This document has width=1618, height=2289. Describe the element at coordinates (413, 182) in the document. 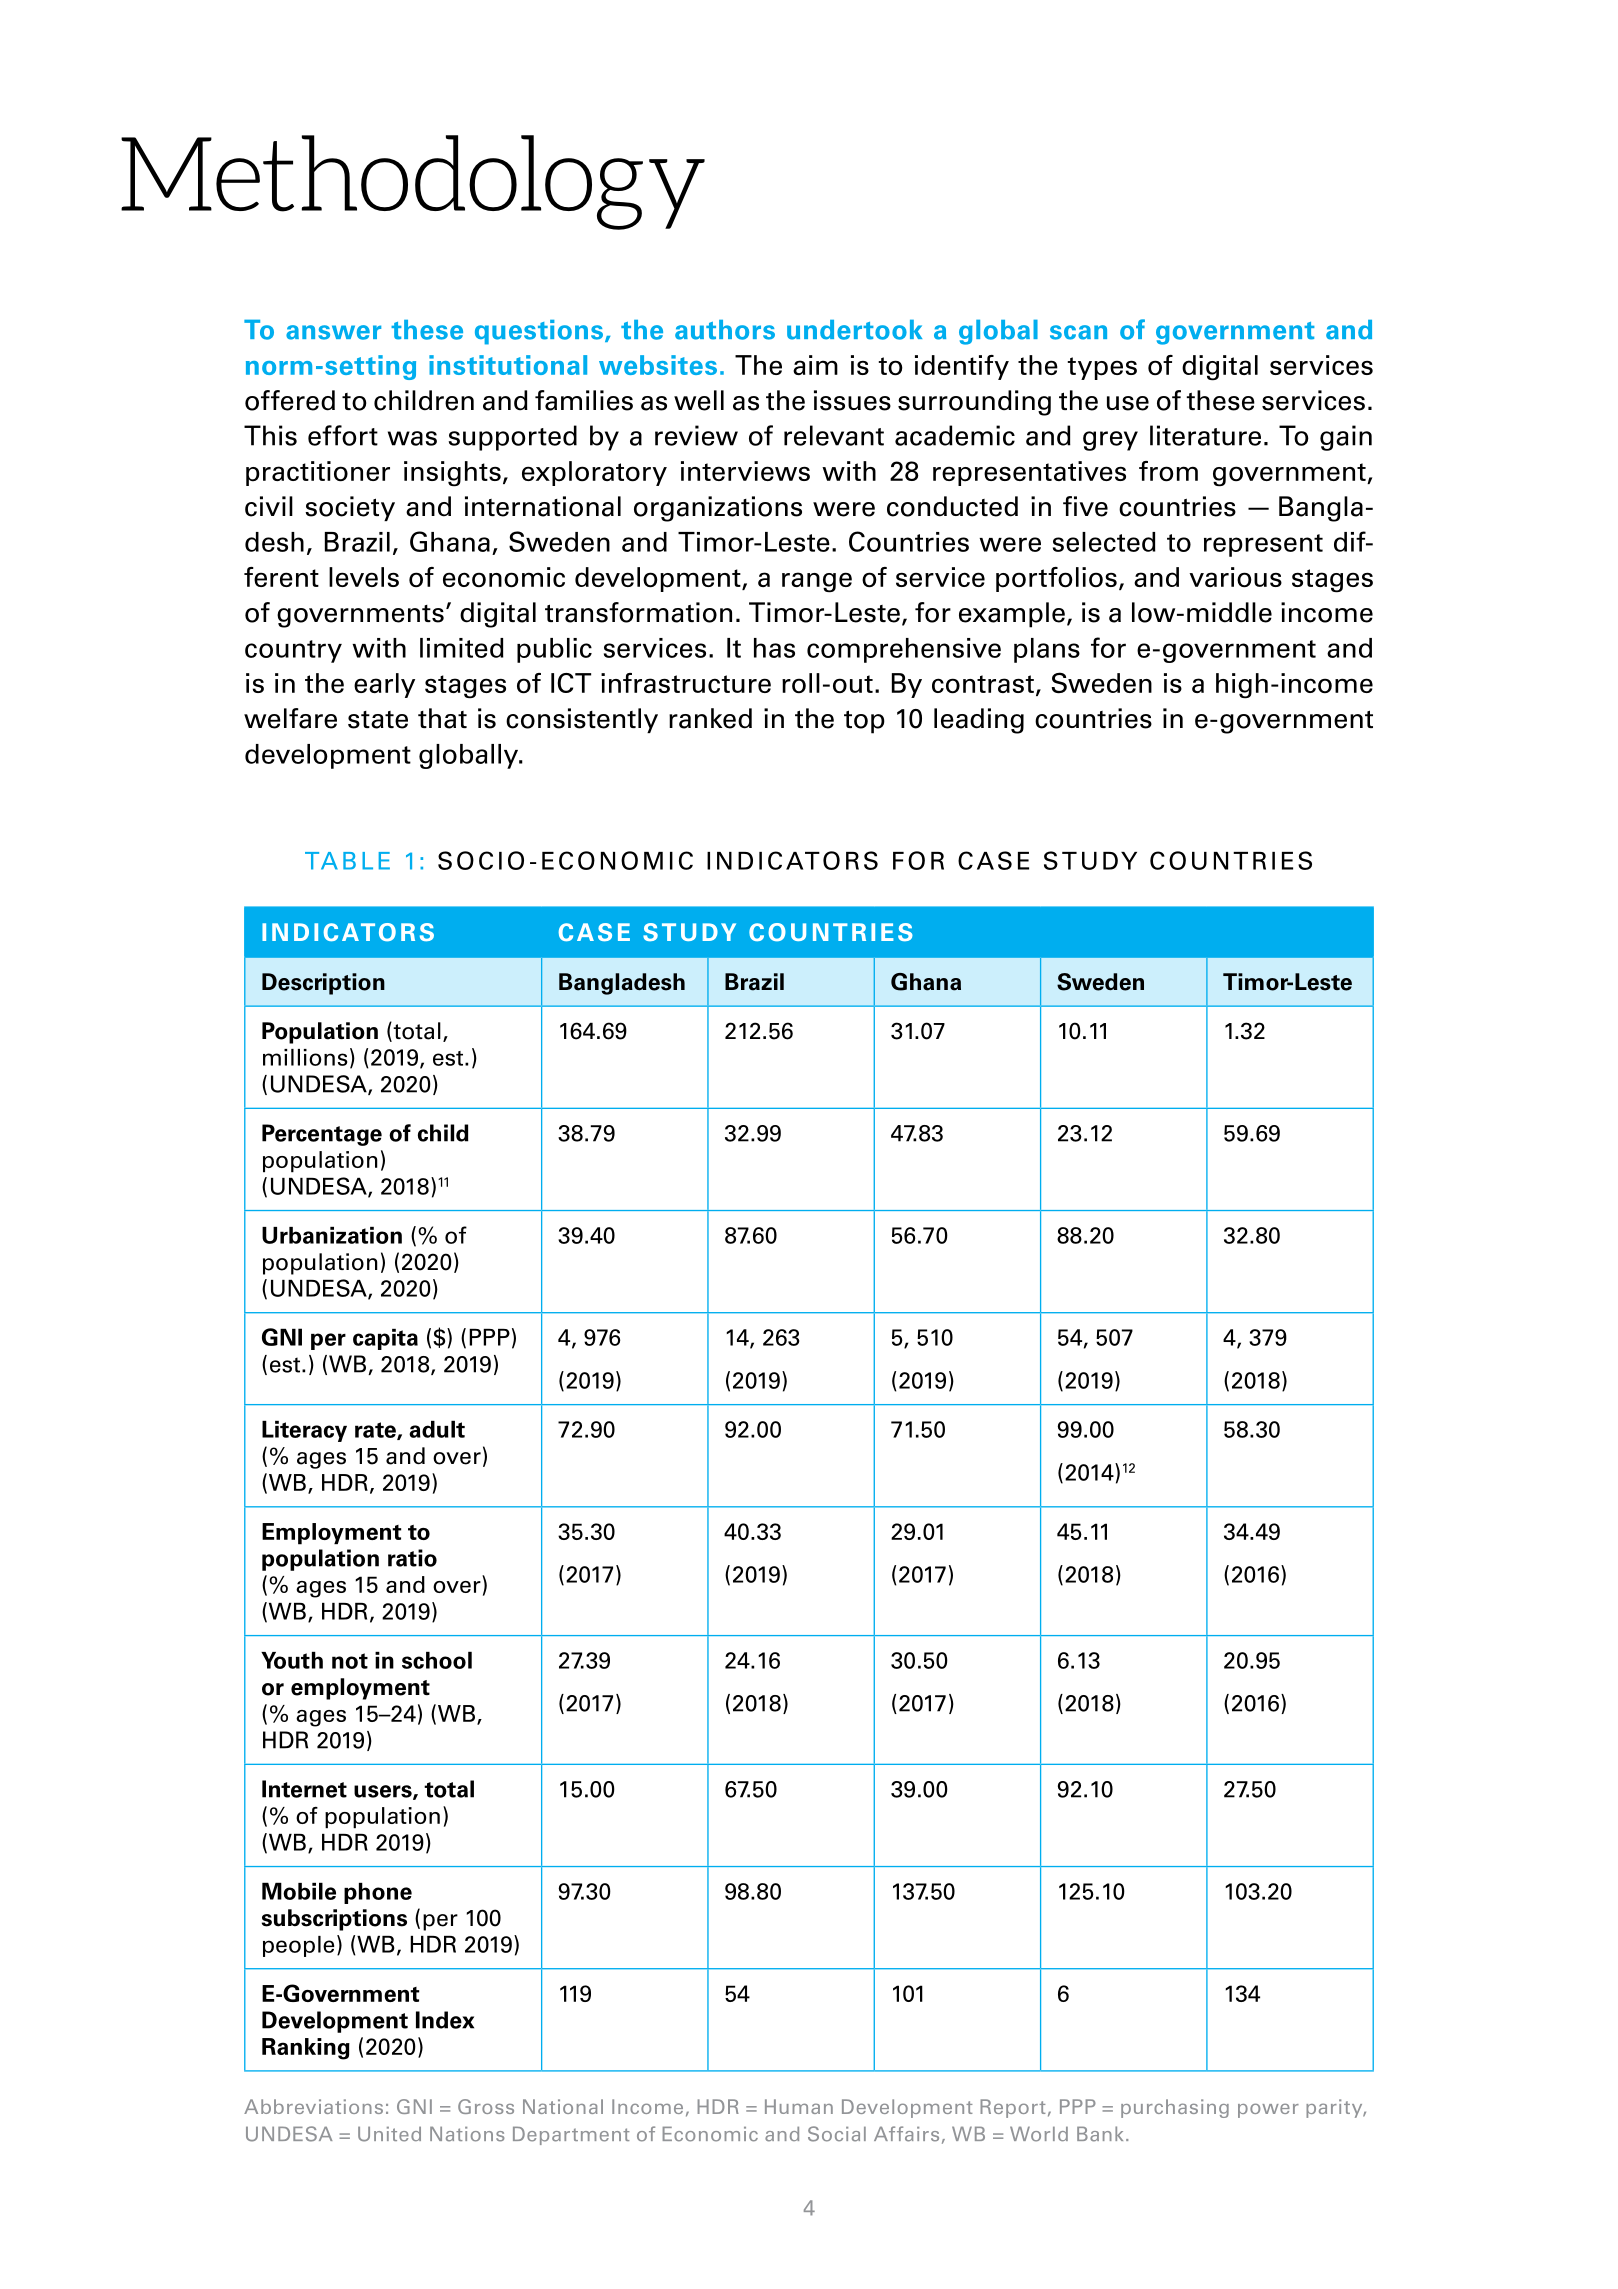

I see `Methodology` at that location.
